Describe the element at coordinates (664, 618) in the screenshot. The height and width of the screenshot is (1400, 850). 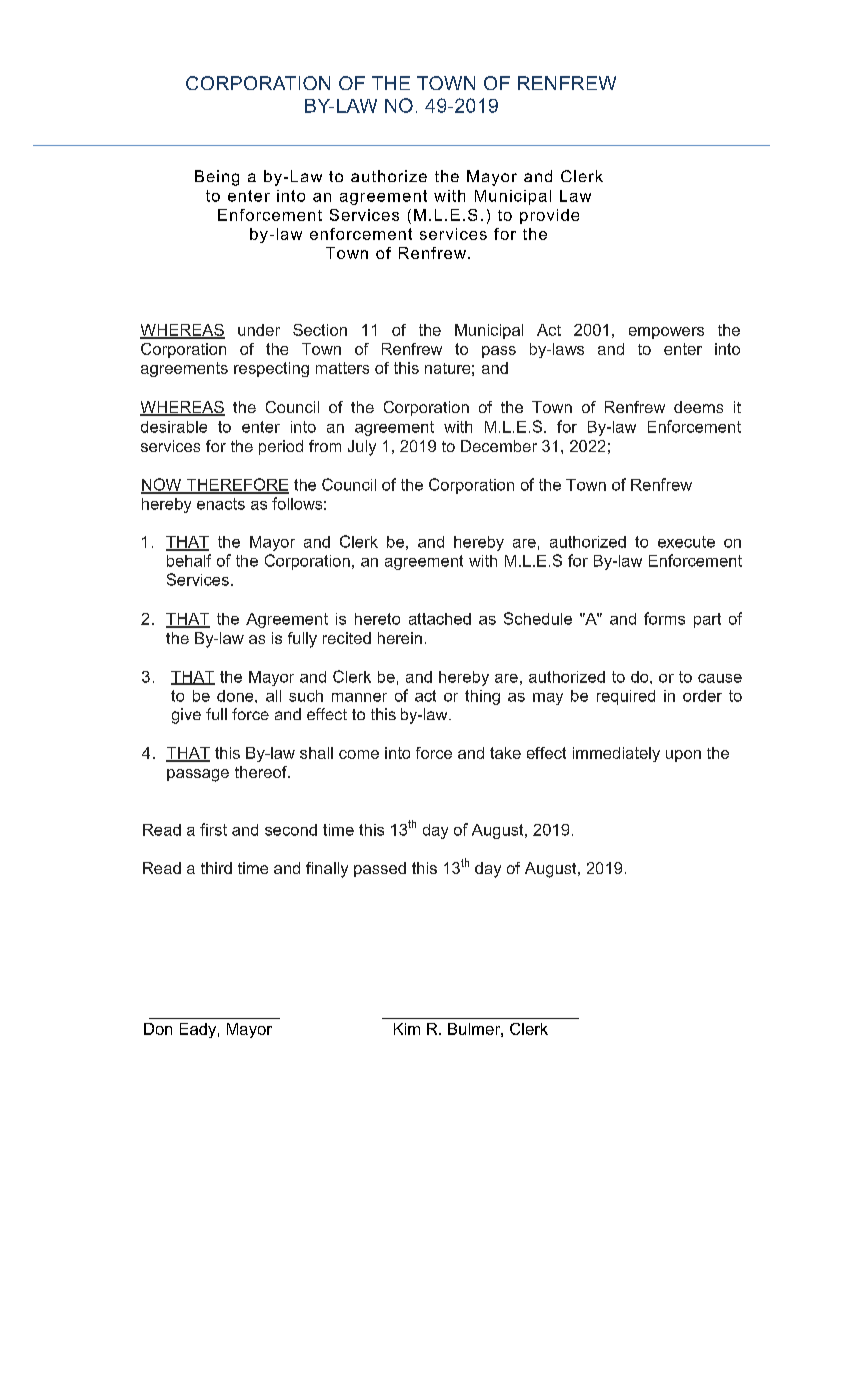
I see `forms` at that location.
